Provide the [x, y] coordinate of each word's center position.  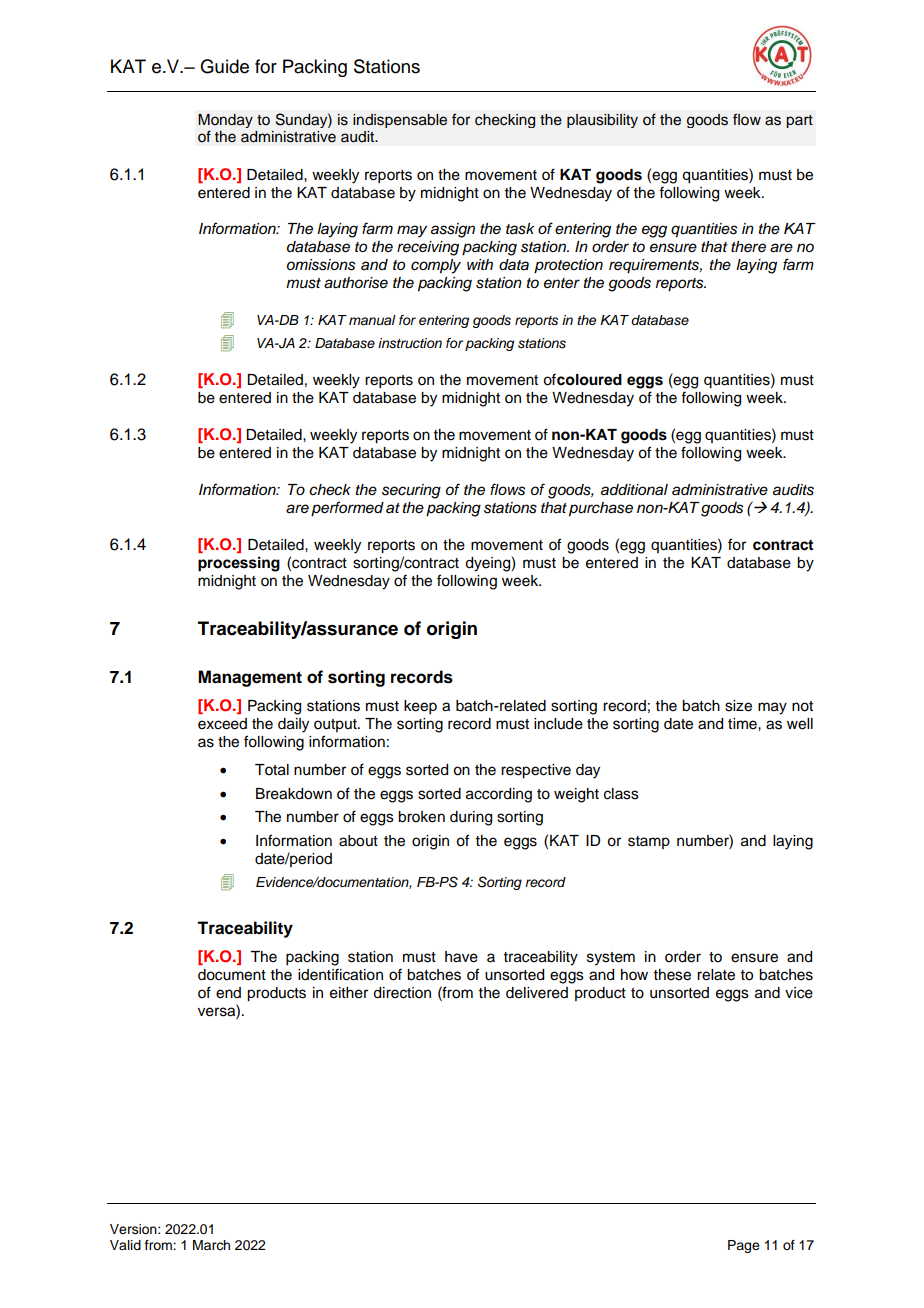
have [461, 957]
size [738, 706]
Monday [225, 121]
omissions [321, 265]
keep [420, 707]
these [672, 975]
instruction [410, 343]
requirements [655, 266]
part [799, 121]
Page [744, 1246]
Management [250, 678]
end [228, 993]
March [211, 1245]
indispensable [400, 121]
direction [402, 993]
